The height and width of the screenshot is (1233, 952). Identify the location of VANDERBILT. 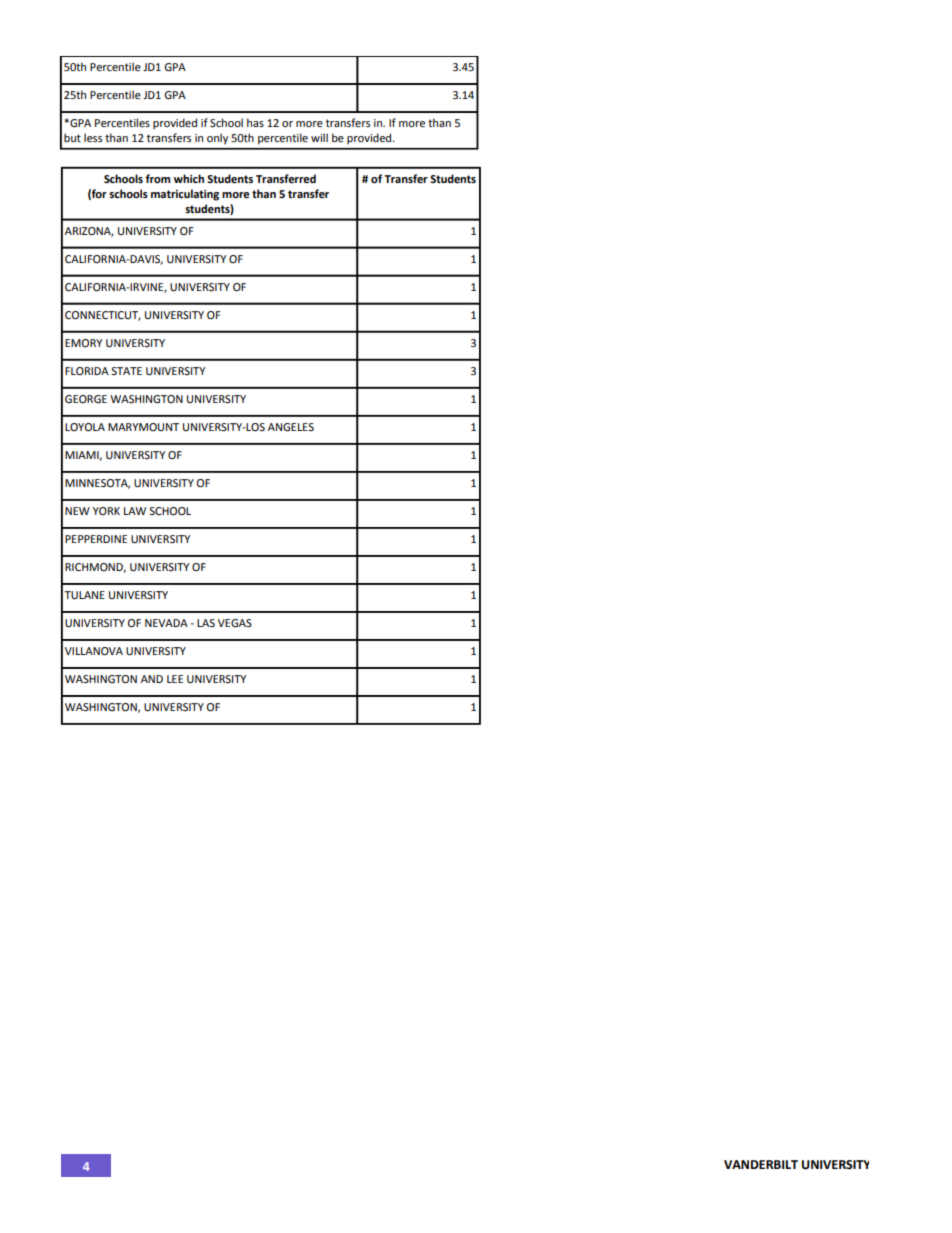
(761, 1164).
